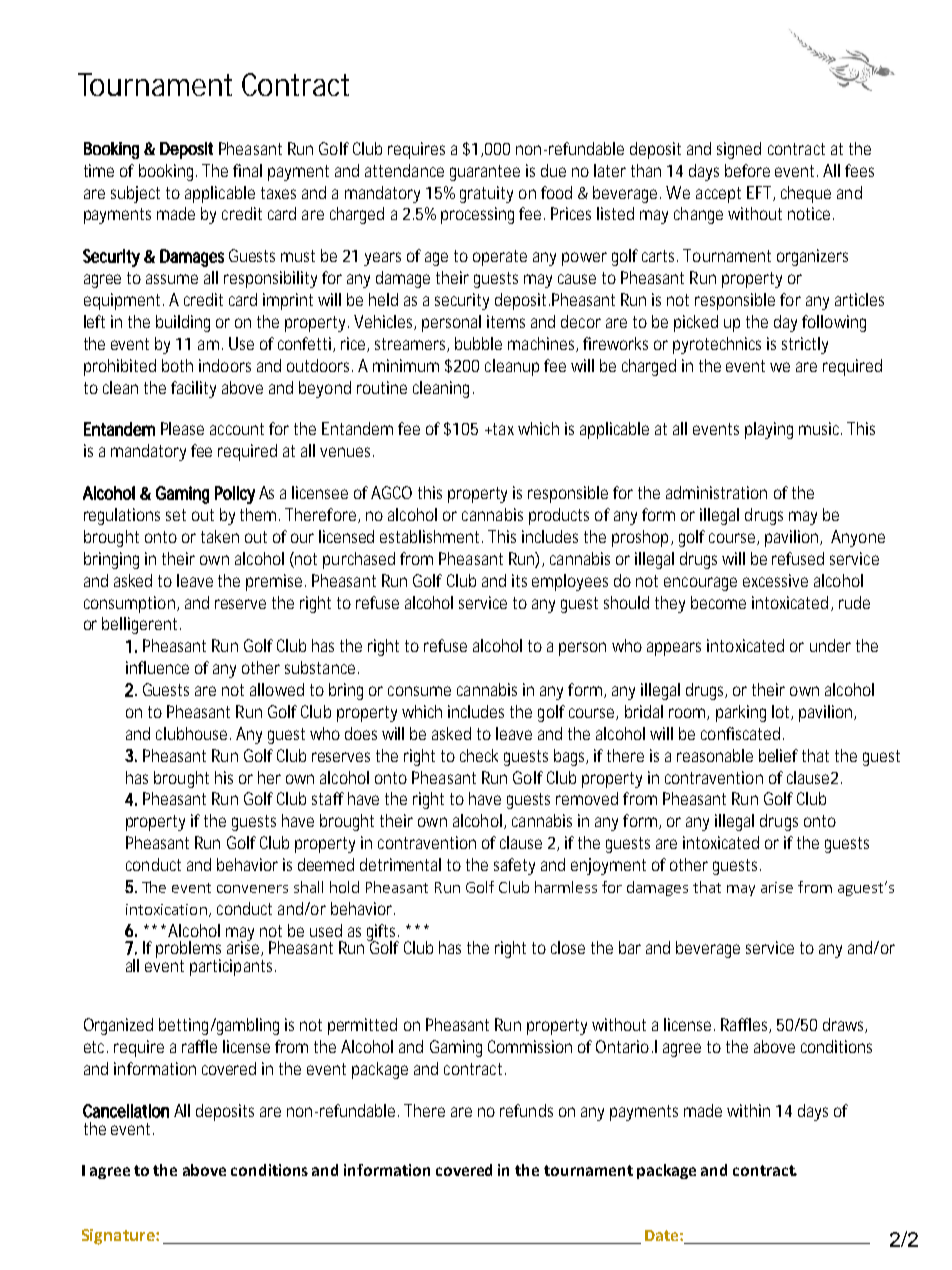 The image size is (952, 1270). Describe the element at coordinates (479, 755) in the image. I see `check` at that location.
